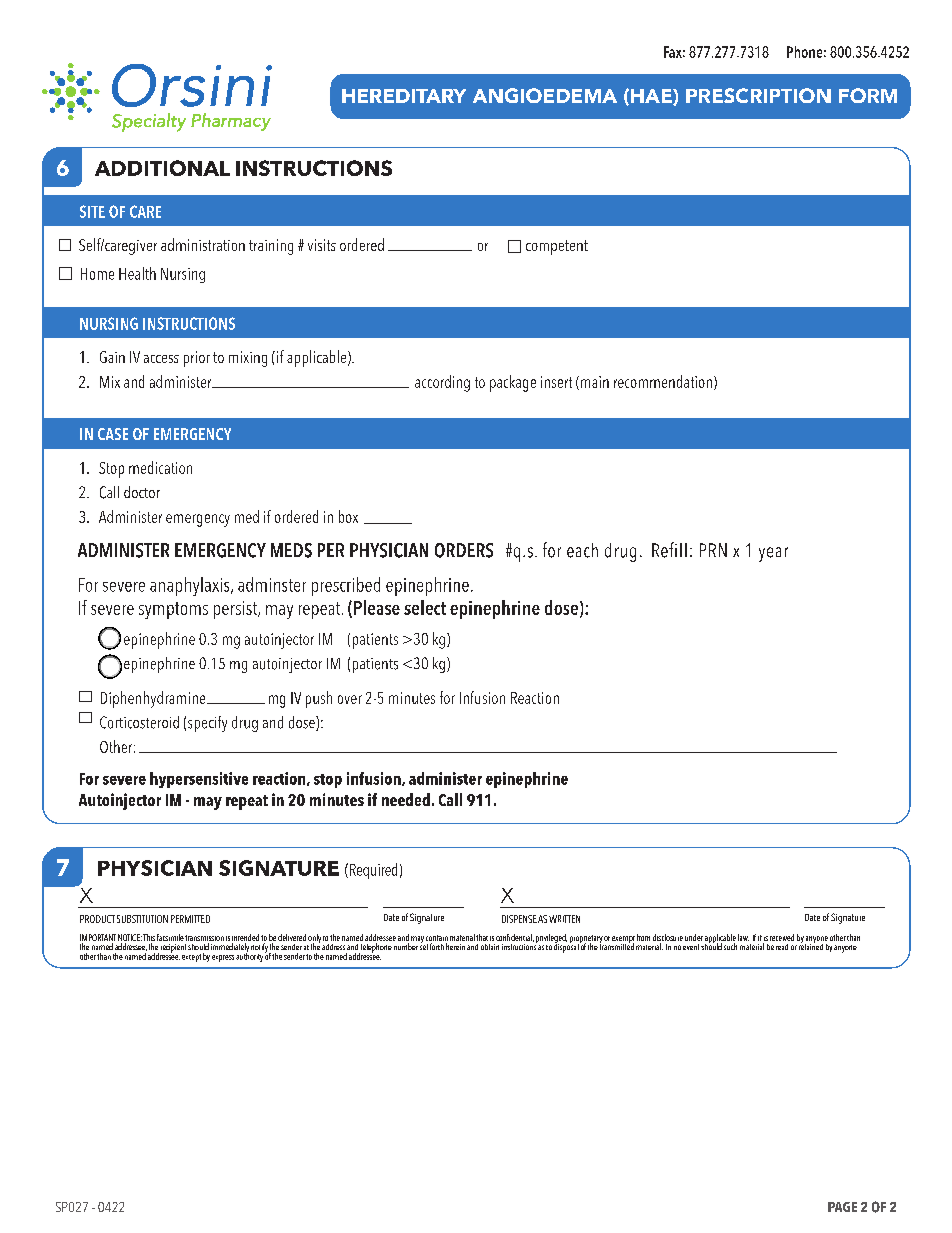 The image size is (952, 1233). Describe the element at coordinates (406, 799) in the screenshot. I see `needed` at that location.
